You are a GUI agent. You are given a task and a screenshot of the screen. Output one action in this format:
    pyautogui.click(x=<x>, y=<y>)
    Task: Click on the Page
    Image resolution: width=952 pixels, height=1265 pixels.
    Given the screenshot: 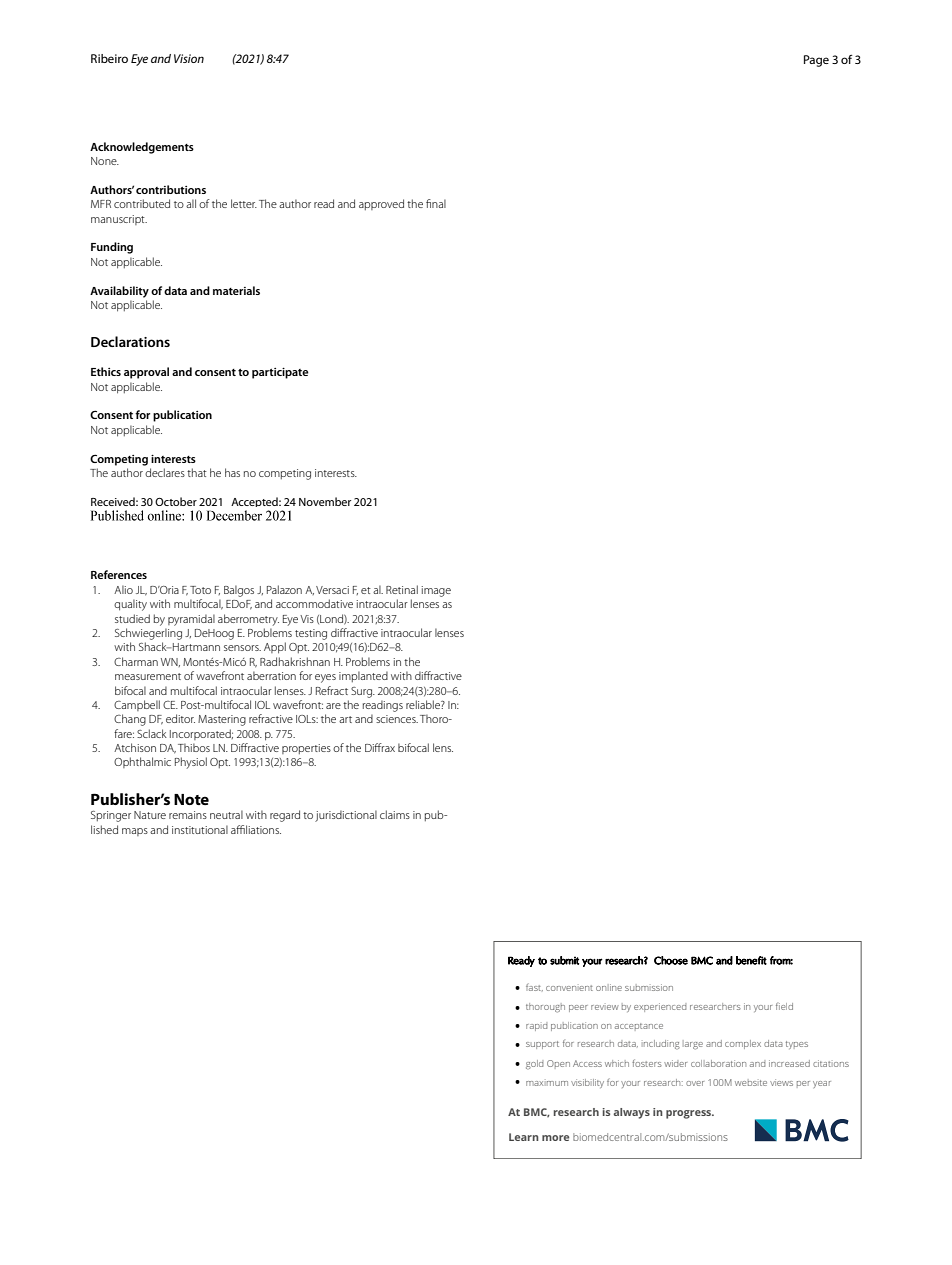 What is the action you would take?
    pyautogui.click(x=816, y=61)
